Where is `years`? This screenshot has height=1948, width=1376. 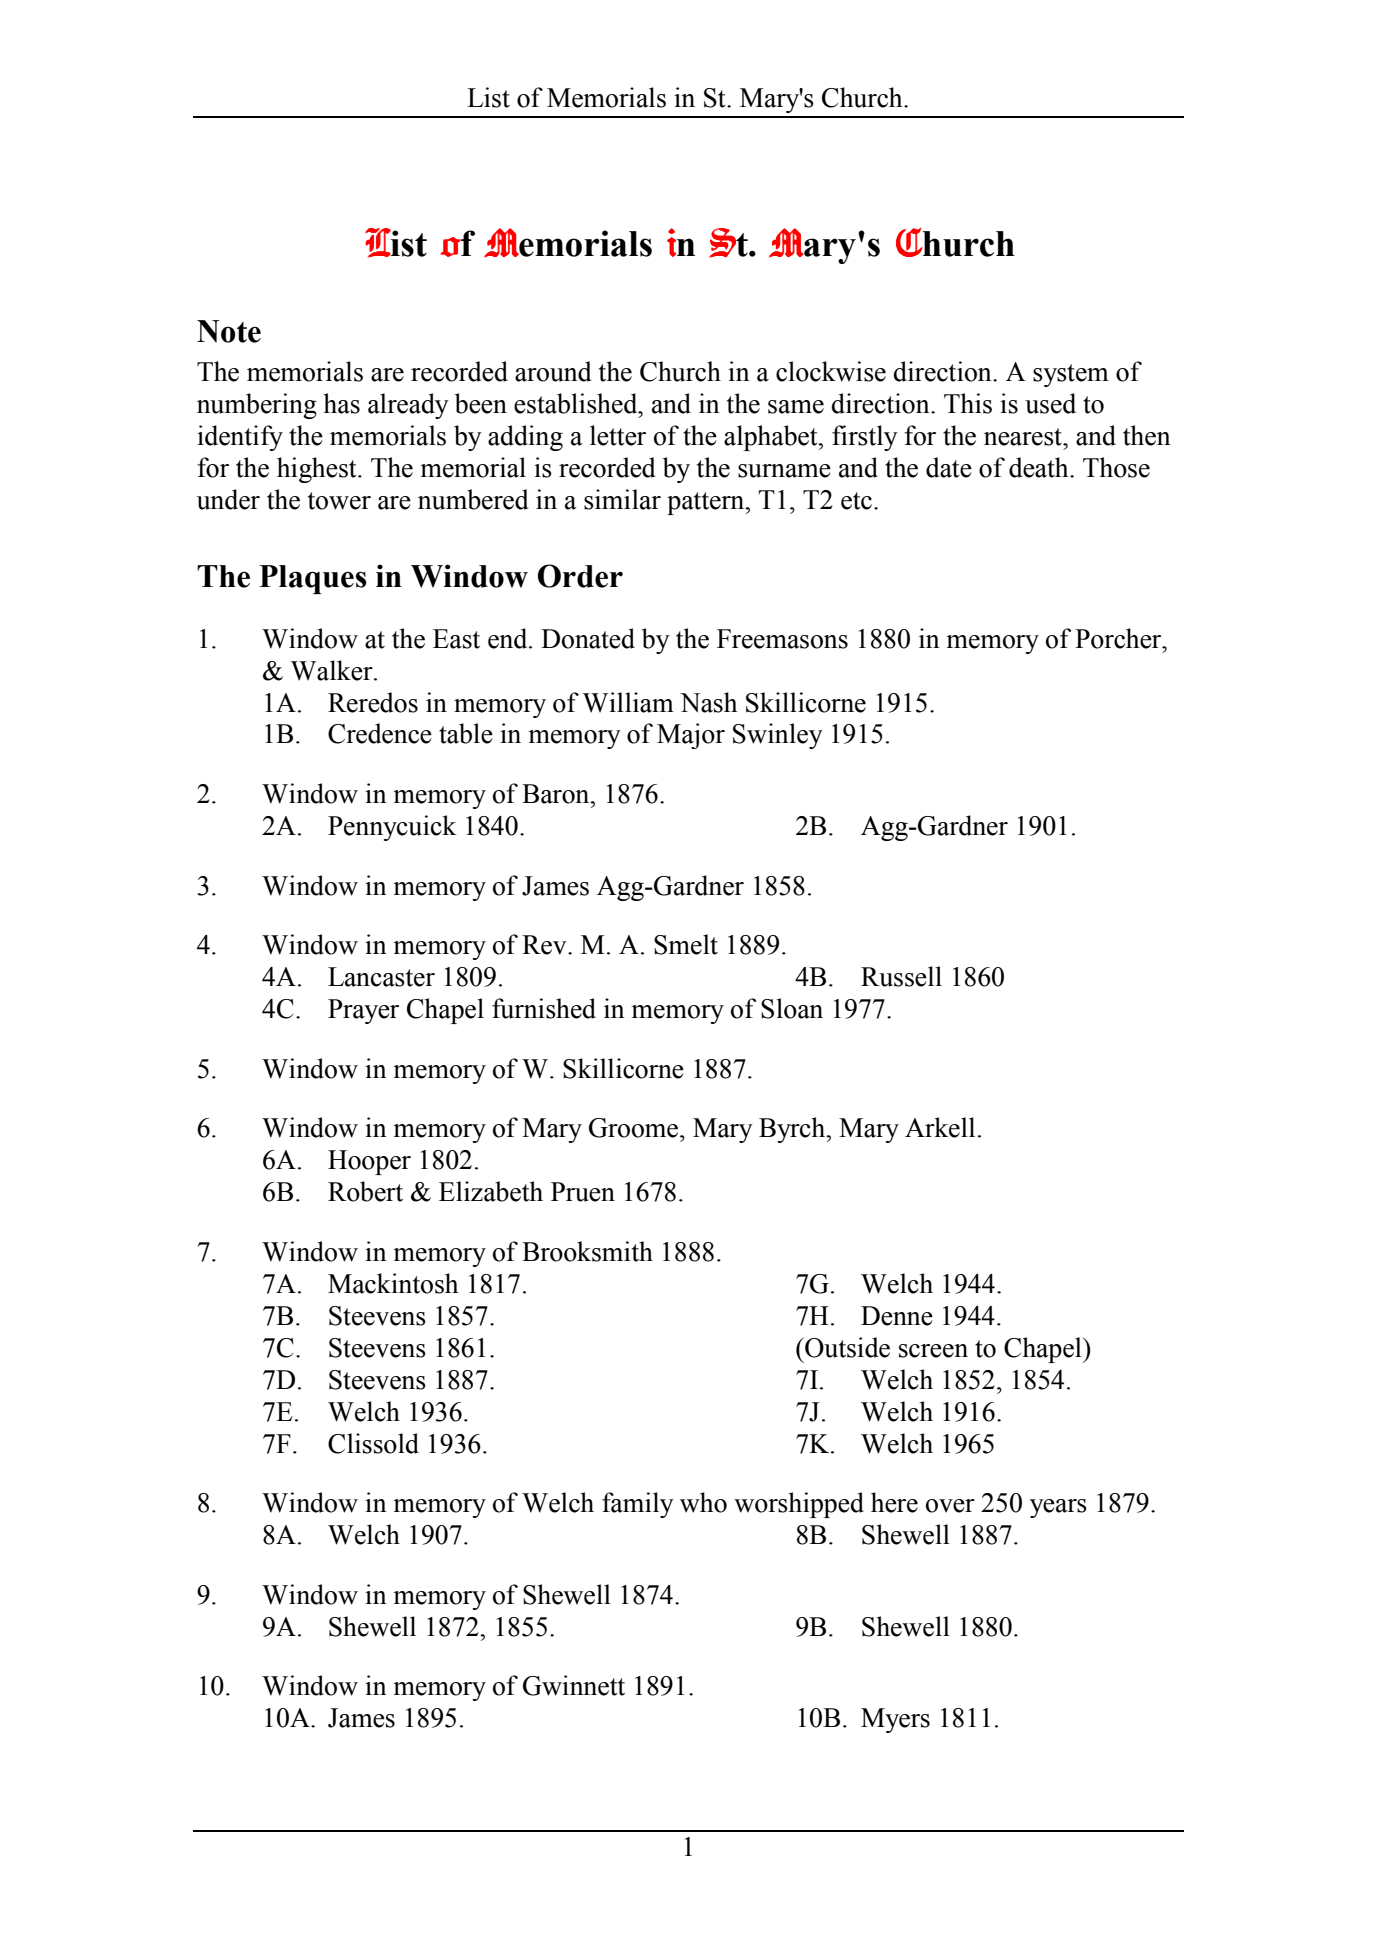 years is located at coordinates (1058, 1508).
